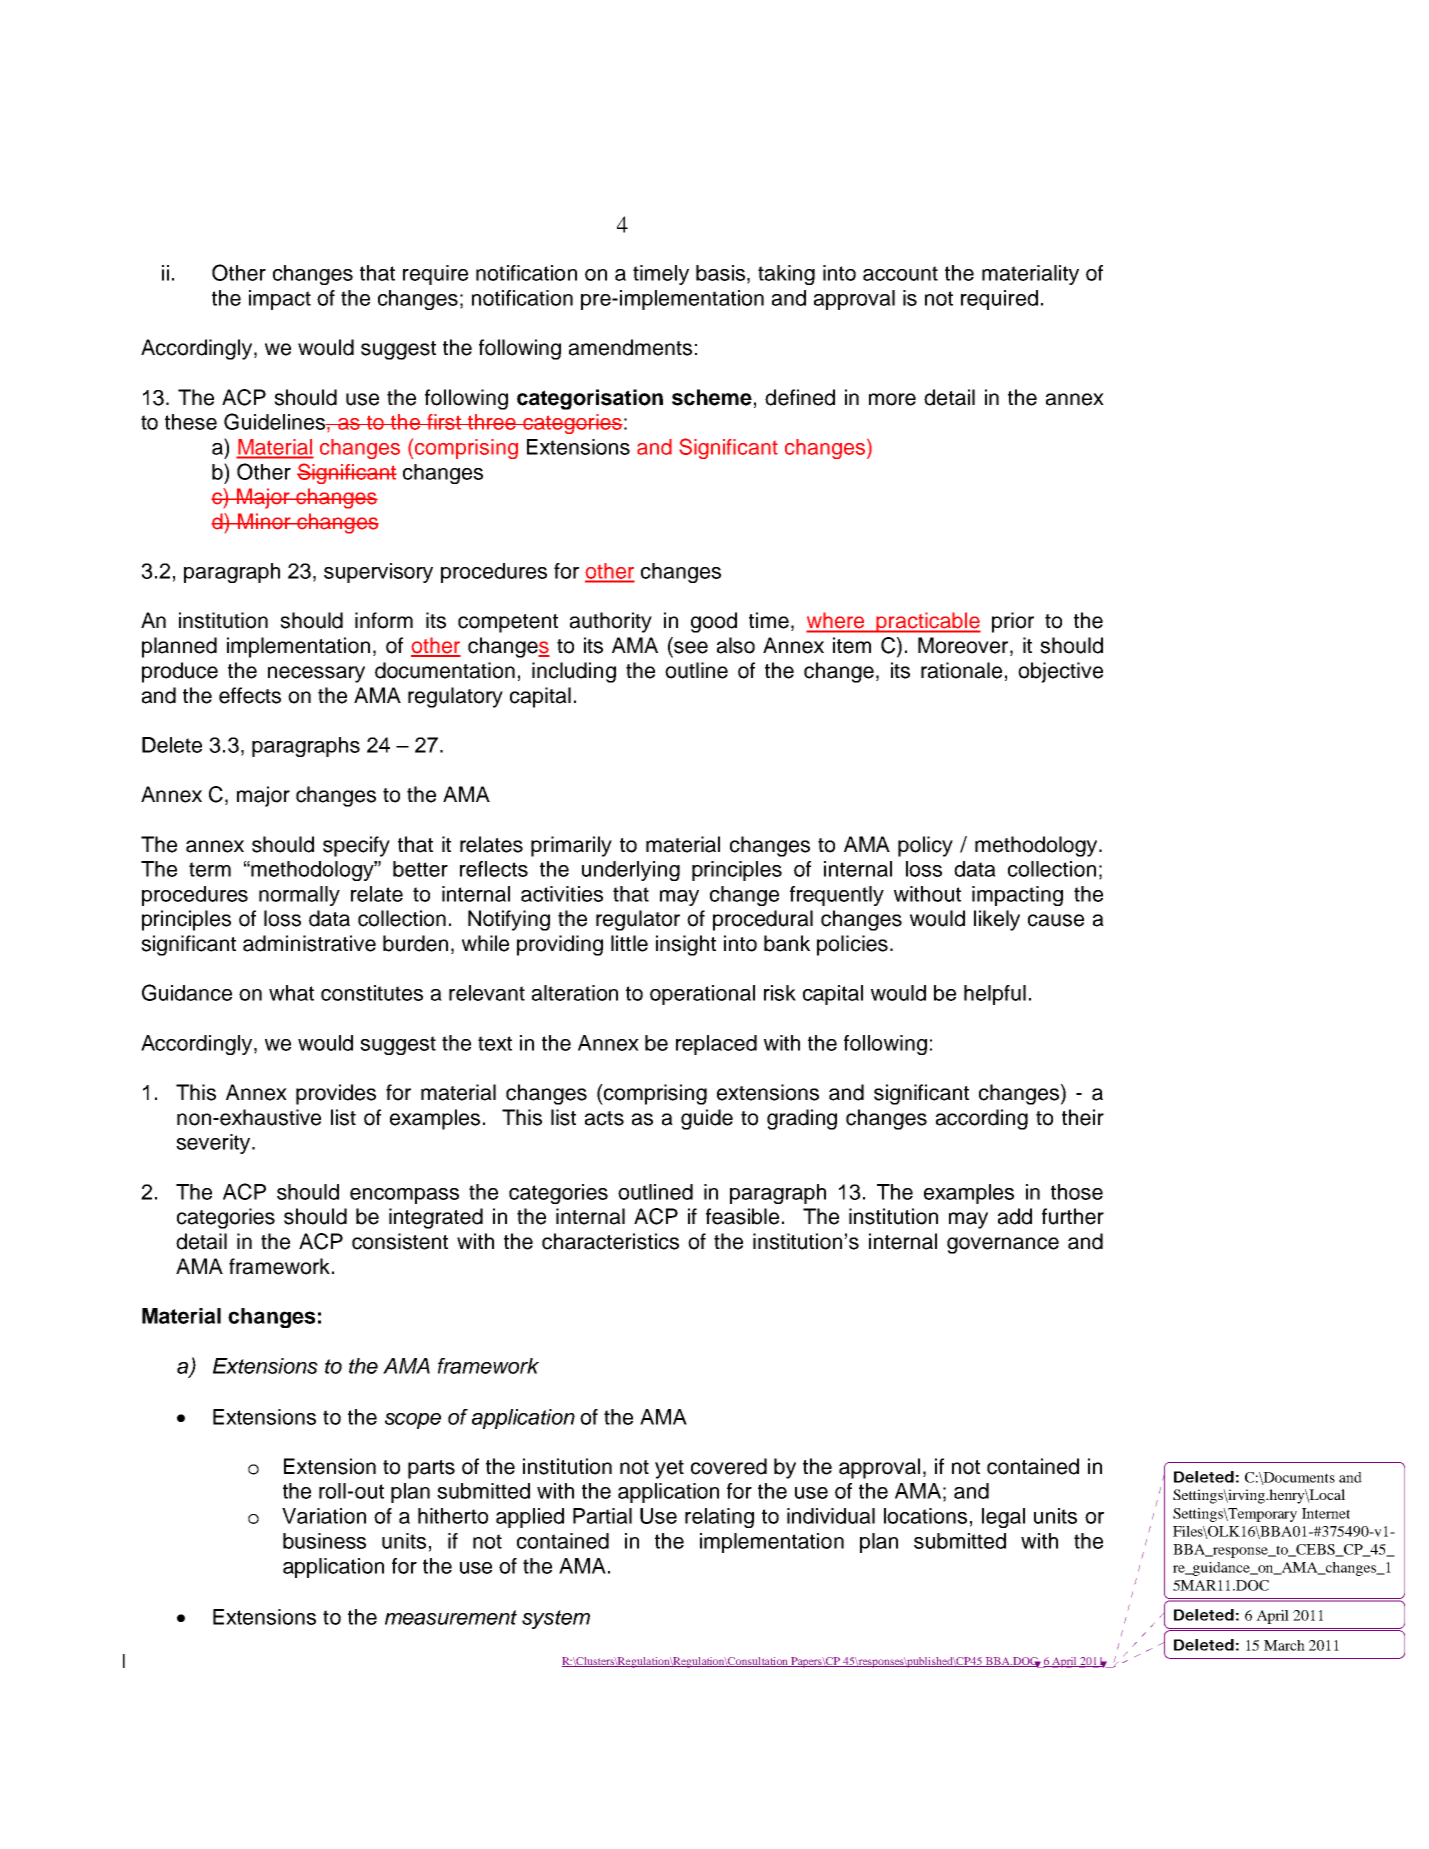 The height and width of the document is (1849, 1429). What do you see at coordinates (324, 1541) in the document?
I see `business` at bounding box center [324, 1541].
